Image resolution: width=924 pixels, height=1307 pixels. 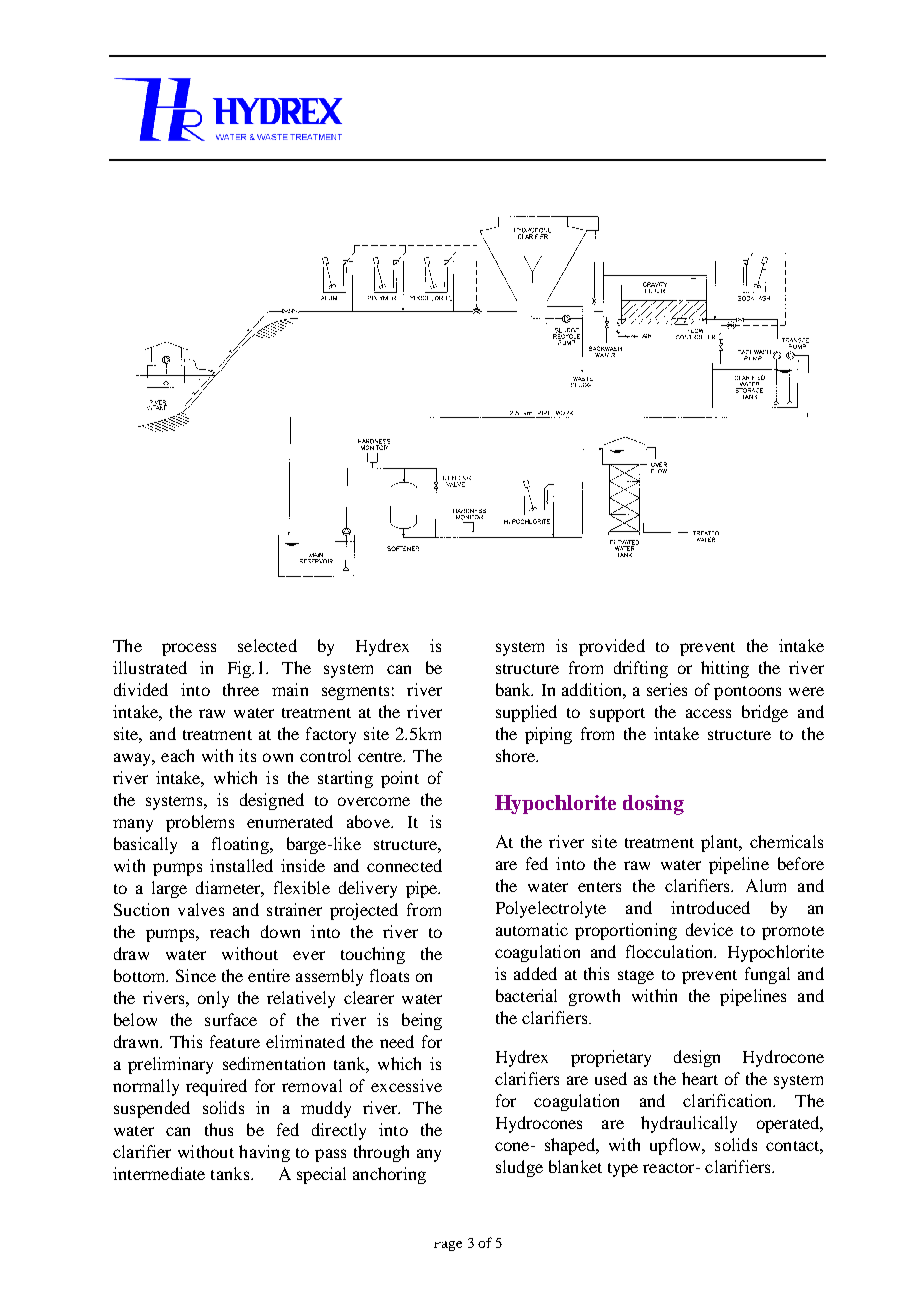 What do you see at coordinates (677, 1146) in the image?
I see `upflow` at bounding box center [677, 1146].
